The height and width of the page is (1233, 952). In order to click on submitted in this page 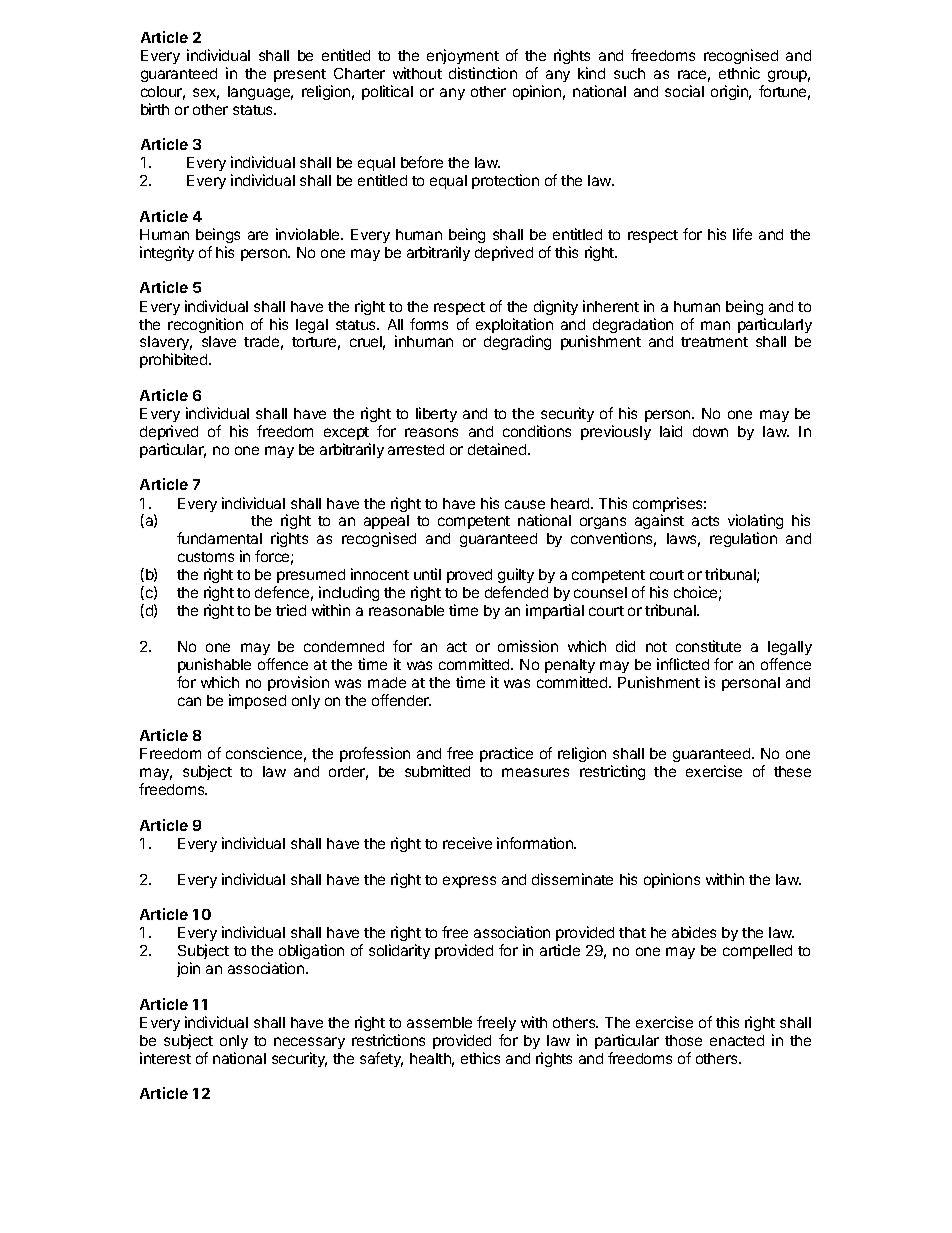, I will do `click(437, 771)`.
